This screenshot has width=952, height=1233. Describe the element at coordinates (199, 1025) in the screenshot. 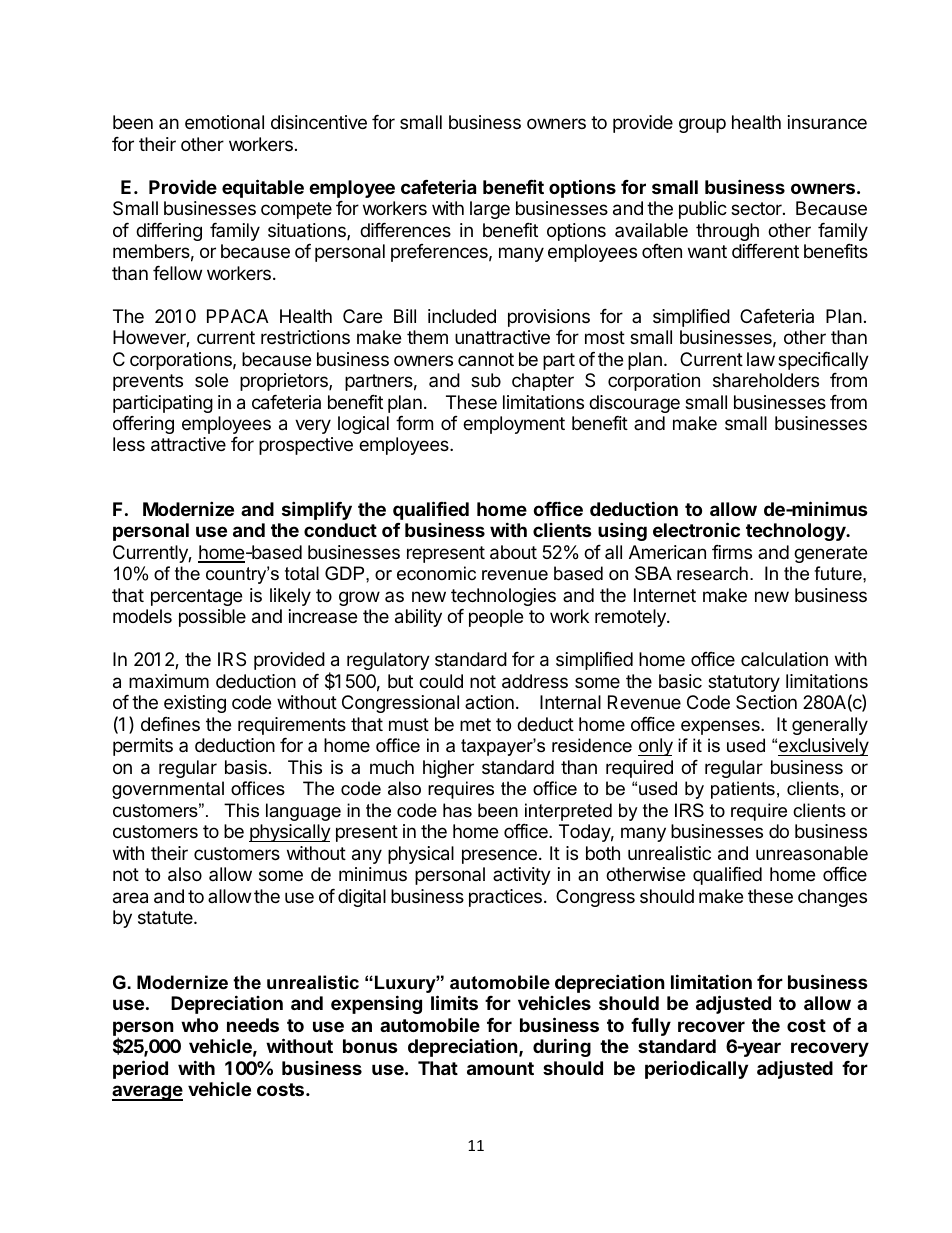

I see `who` at that location.
